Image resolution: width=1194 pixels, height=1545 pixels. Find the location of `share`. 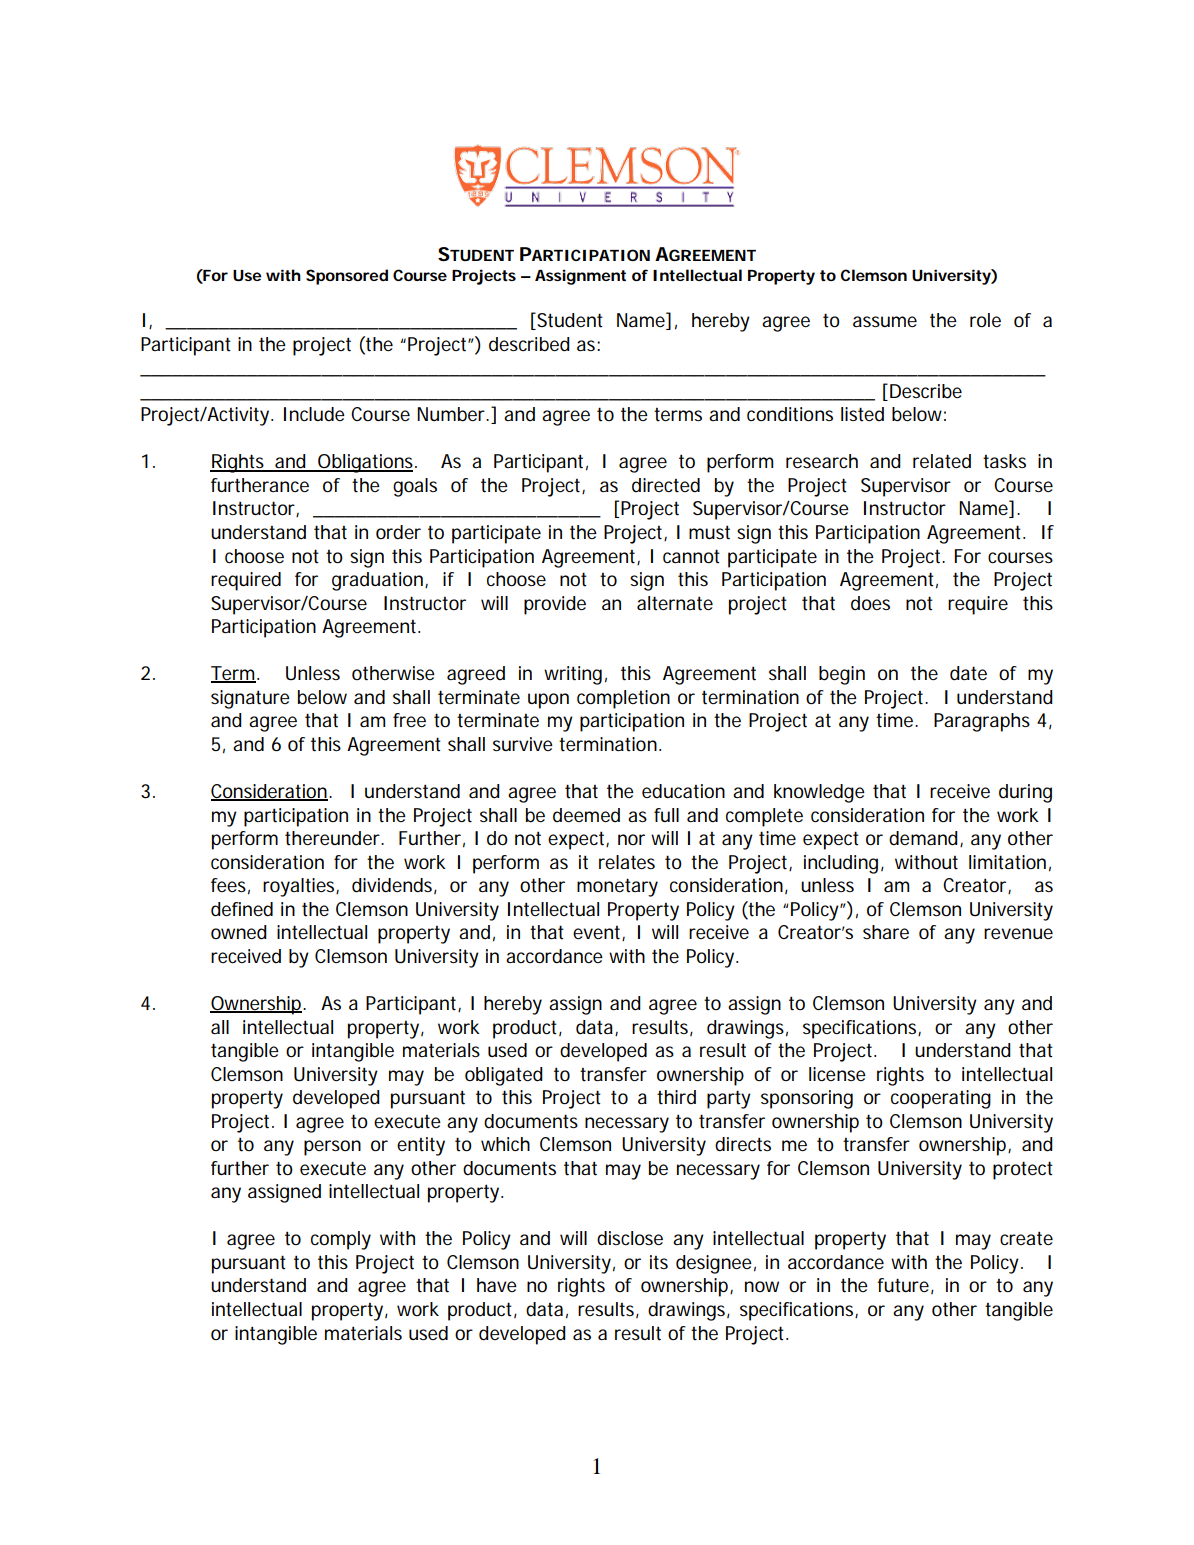

share is located at coordinates (886, 932).
